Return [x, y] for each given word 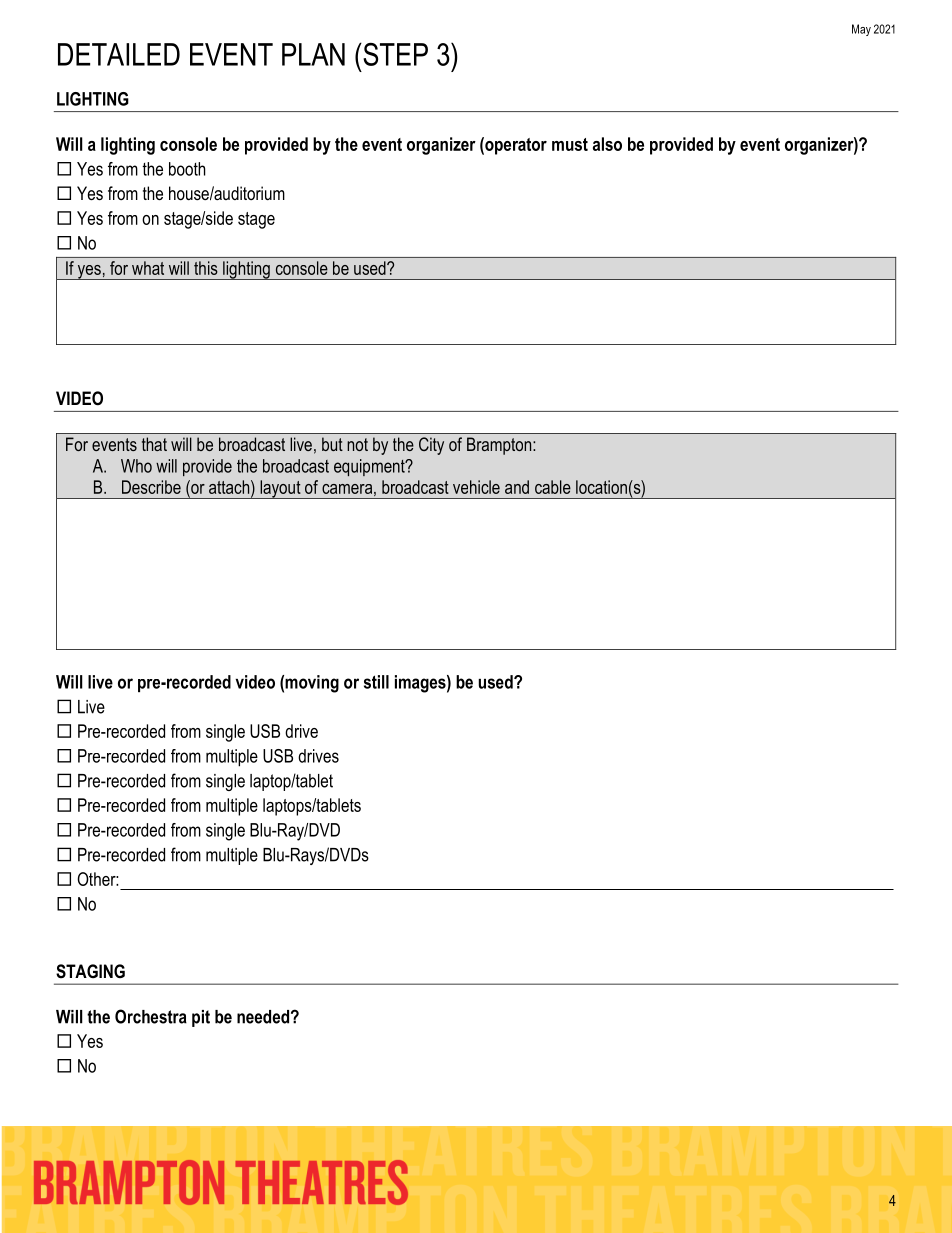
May [861, 30]
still [376, 682]
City [431, 446]
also [607, 144]
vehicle [476, 487]
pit [201, 1018]
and [517, 487]
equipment [370, 467]
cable [553, 487]
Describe [151, 487]
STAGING [90, 971]
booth [187, 169]
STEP [394, 54]
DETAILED [119, 54]
